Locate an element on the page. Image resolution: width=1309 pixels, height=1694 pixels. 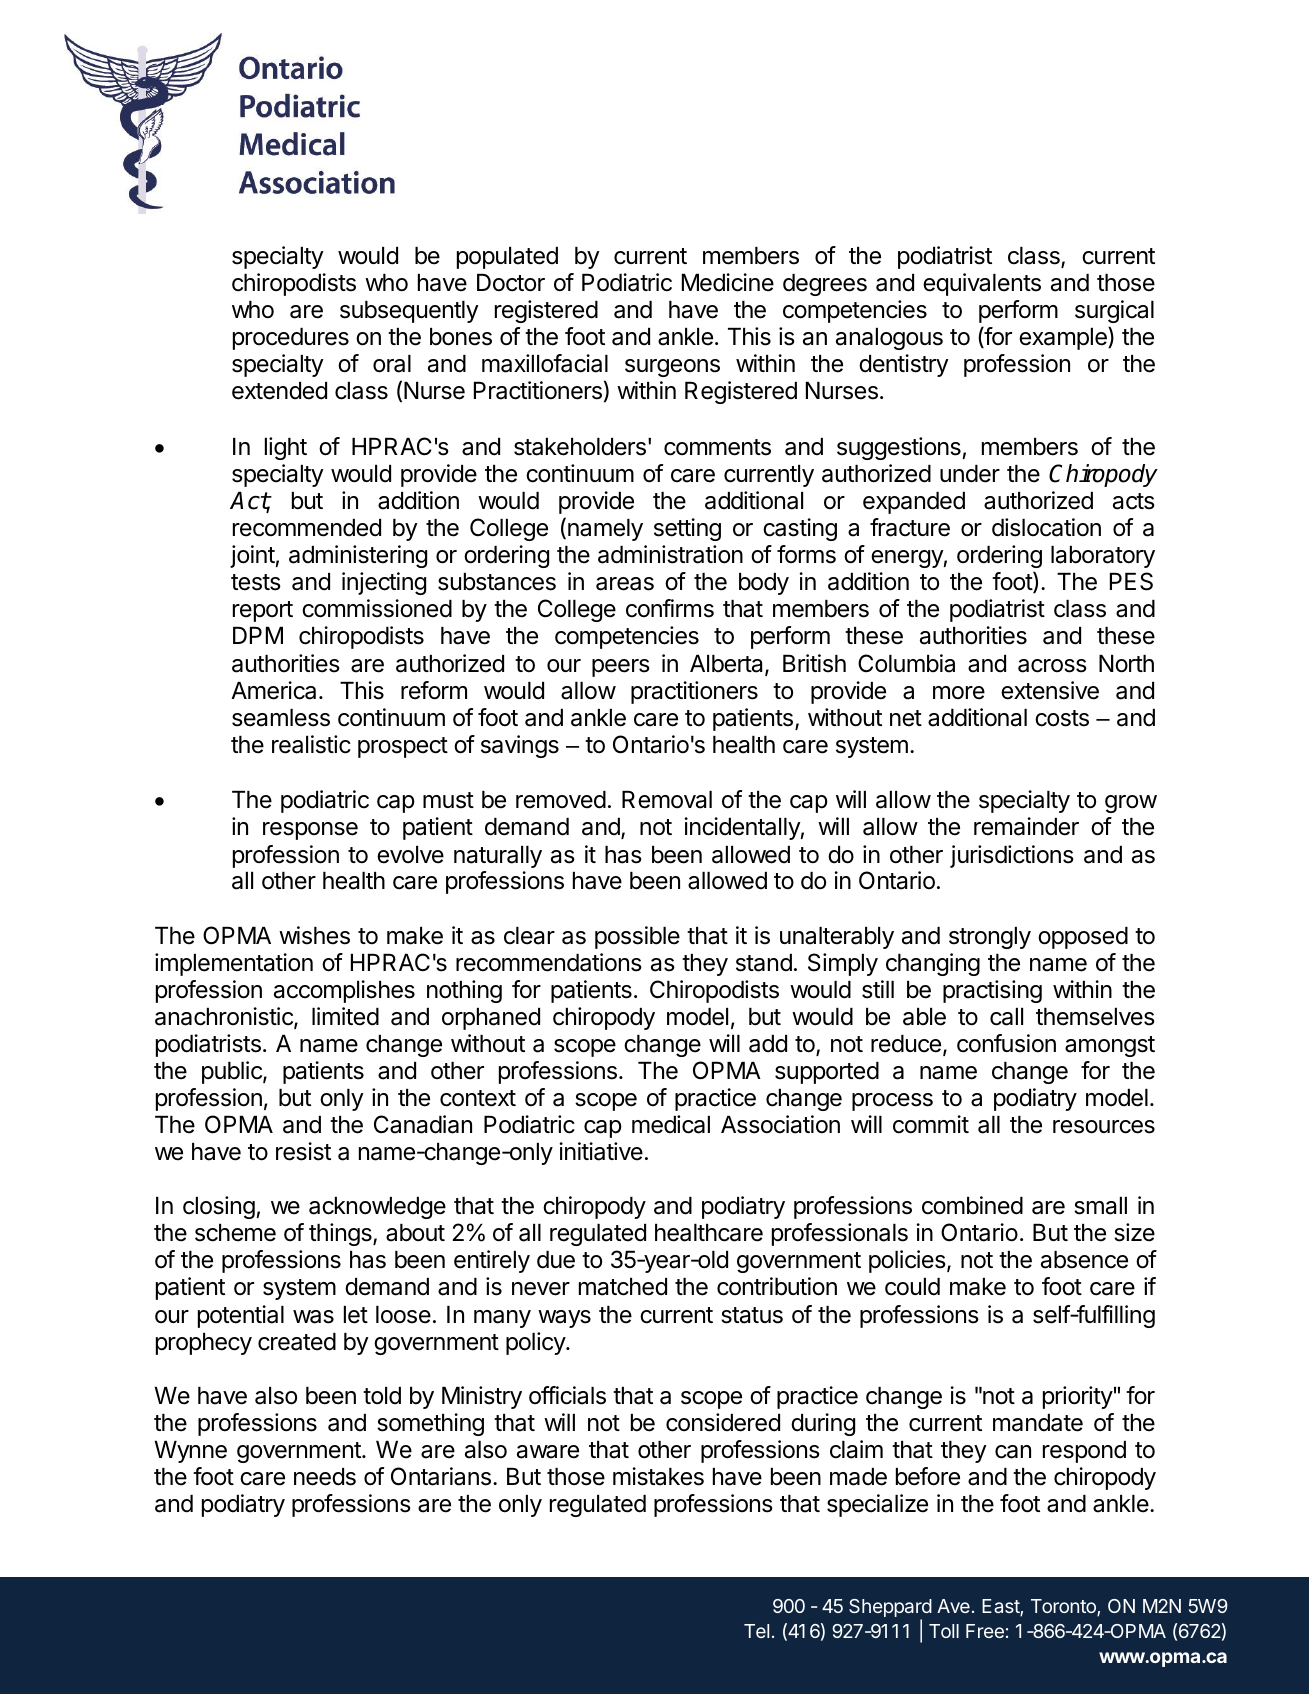
equivalents is located at coordinates (982, 284).
